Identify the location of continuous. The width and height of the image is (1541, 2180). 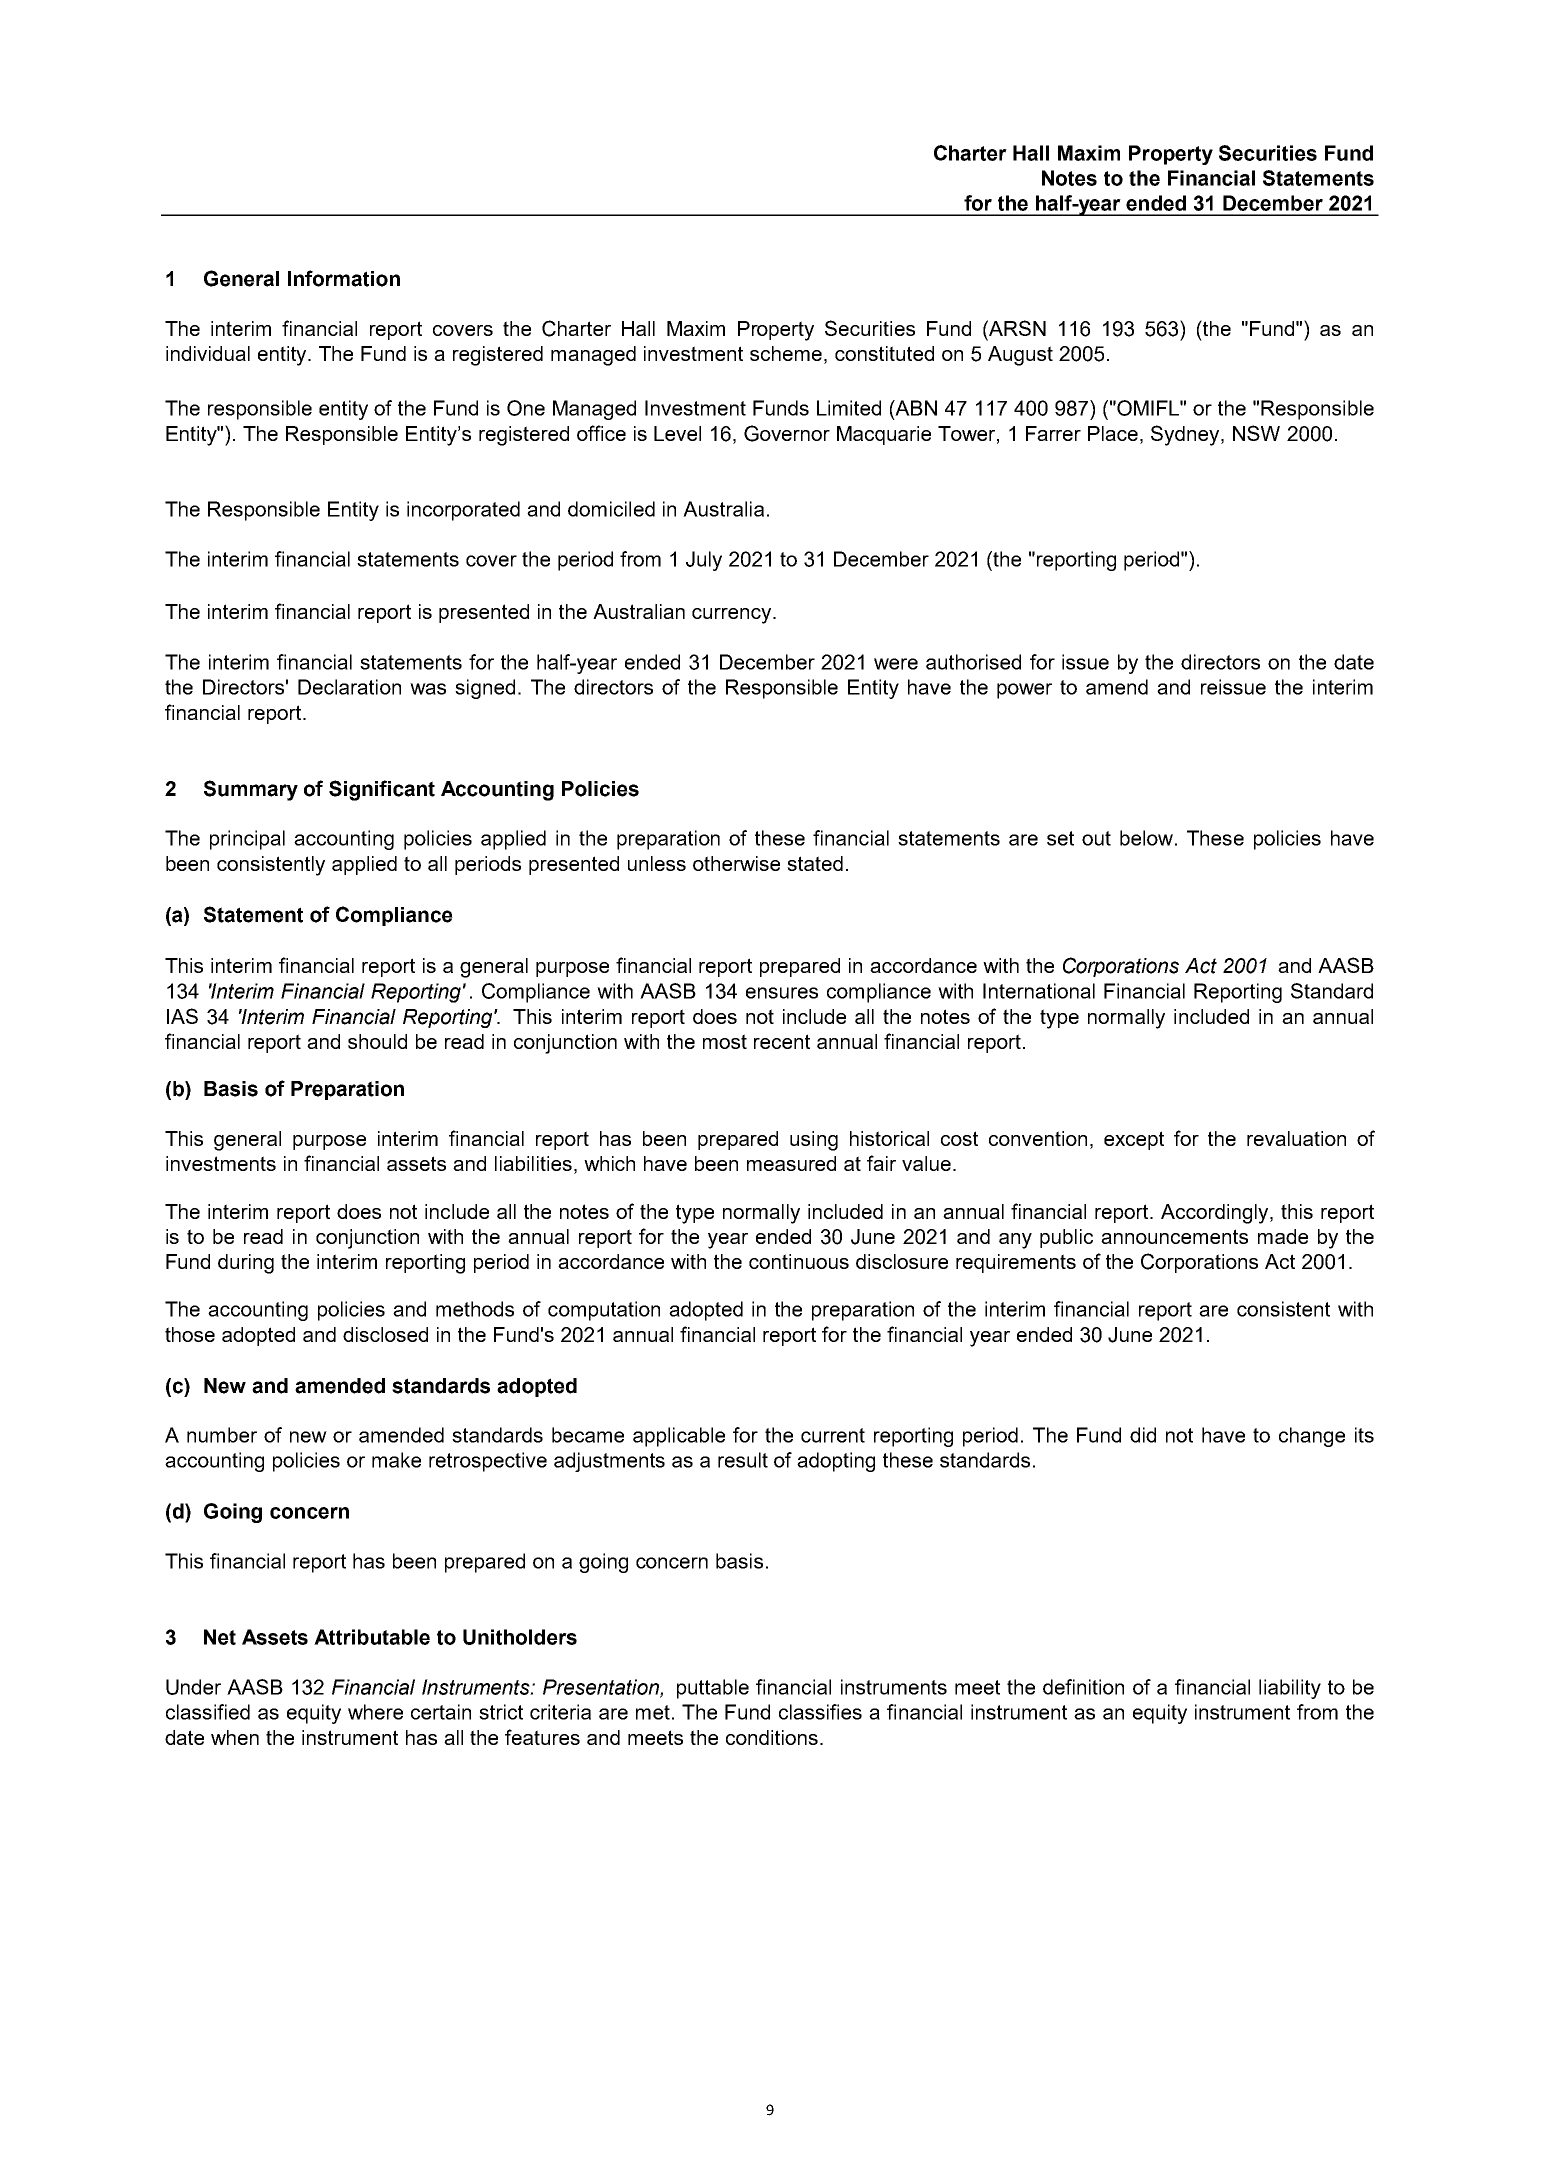
(799, 1261).
